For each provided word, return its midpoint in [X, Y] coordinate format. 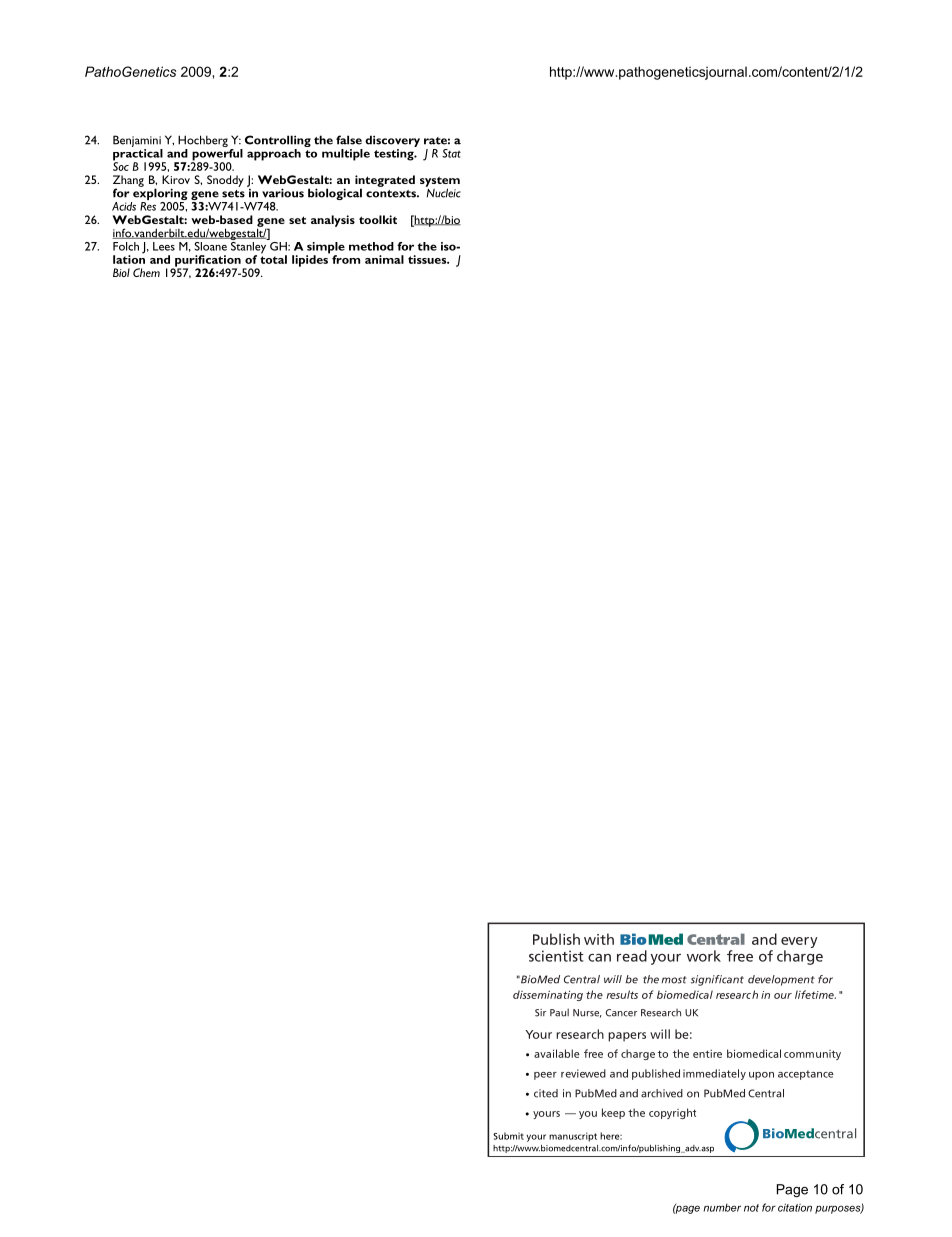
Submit [508, 1136]
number [722, 1208]
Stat [451, 153]
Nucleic [443, 192]
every [799, 942]
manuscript [573, 1137]
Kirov [176, 179]
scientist [556, 956]
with [599, 939]
